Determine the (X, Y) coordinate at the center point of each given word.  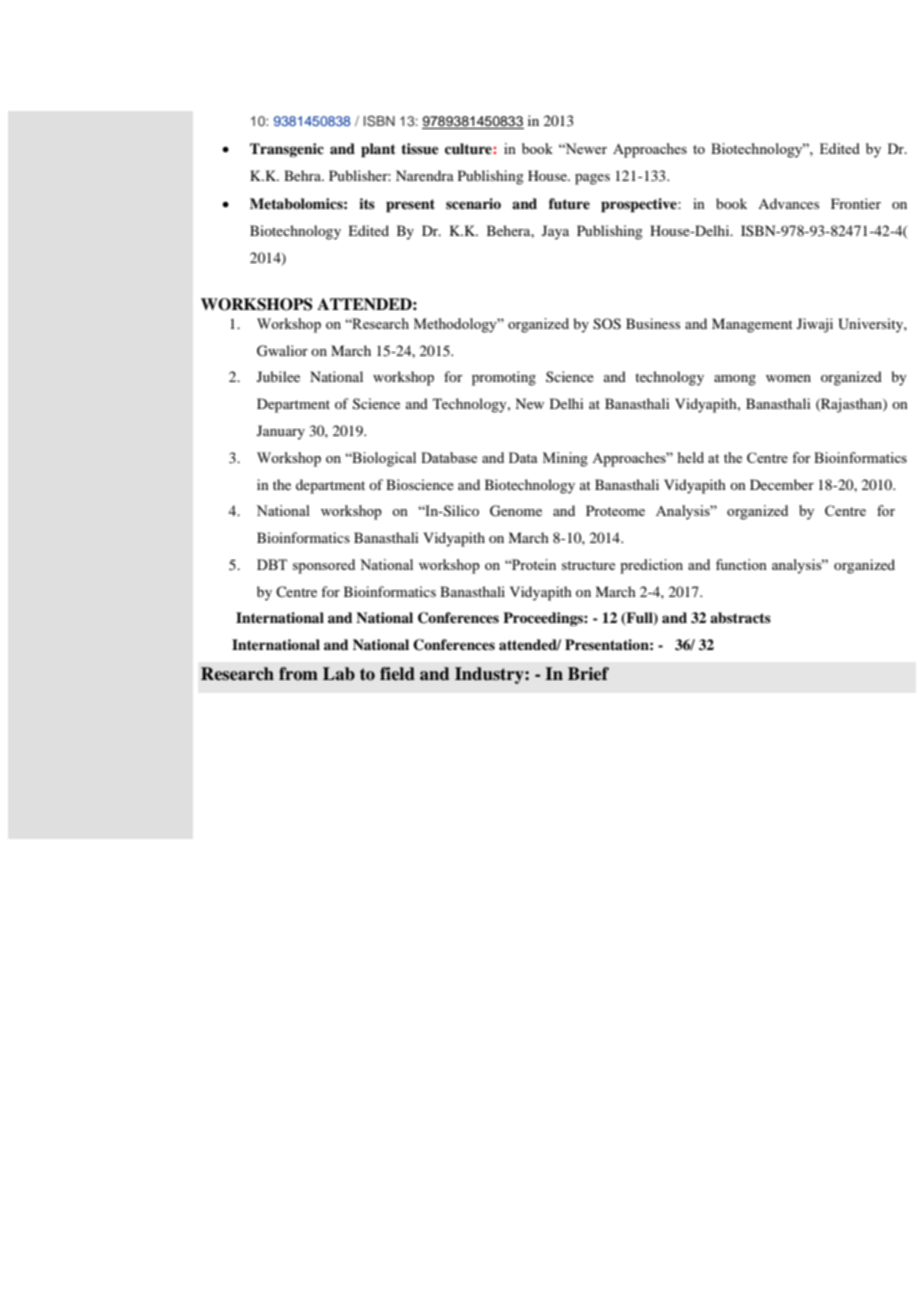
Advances (788, 203)
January (281, 432)
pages (592, 179)
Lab (339, 674)
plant (378, 150)
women (788, 378)
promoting (504, 378)
